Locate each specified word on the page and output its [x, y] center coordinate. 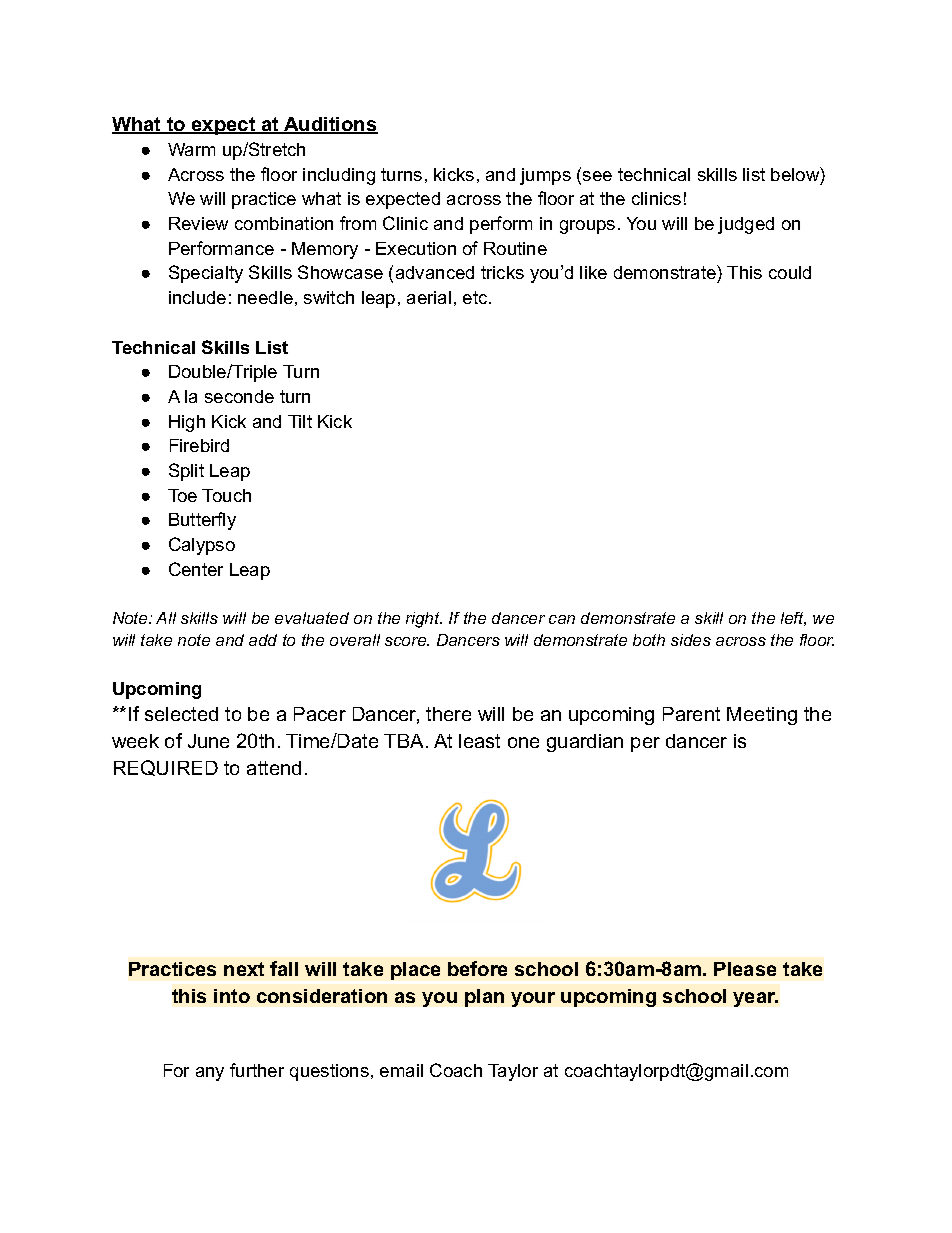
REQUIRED [166, 768]
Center [196, 569]
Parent [691, 714]
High [187, 423]
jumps [545, 176]
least [479, 741]
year [755, 999]
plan [484, 998]
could [790, 272]
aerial [429, 297]
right [424, 620]
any [210, 1074]
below [796, 174]
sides [691, 640]
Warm [191, 149]
